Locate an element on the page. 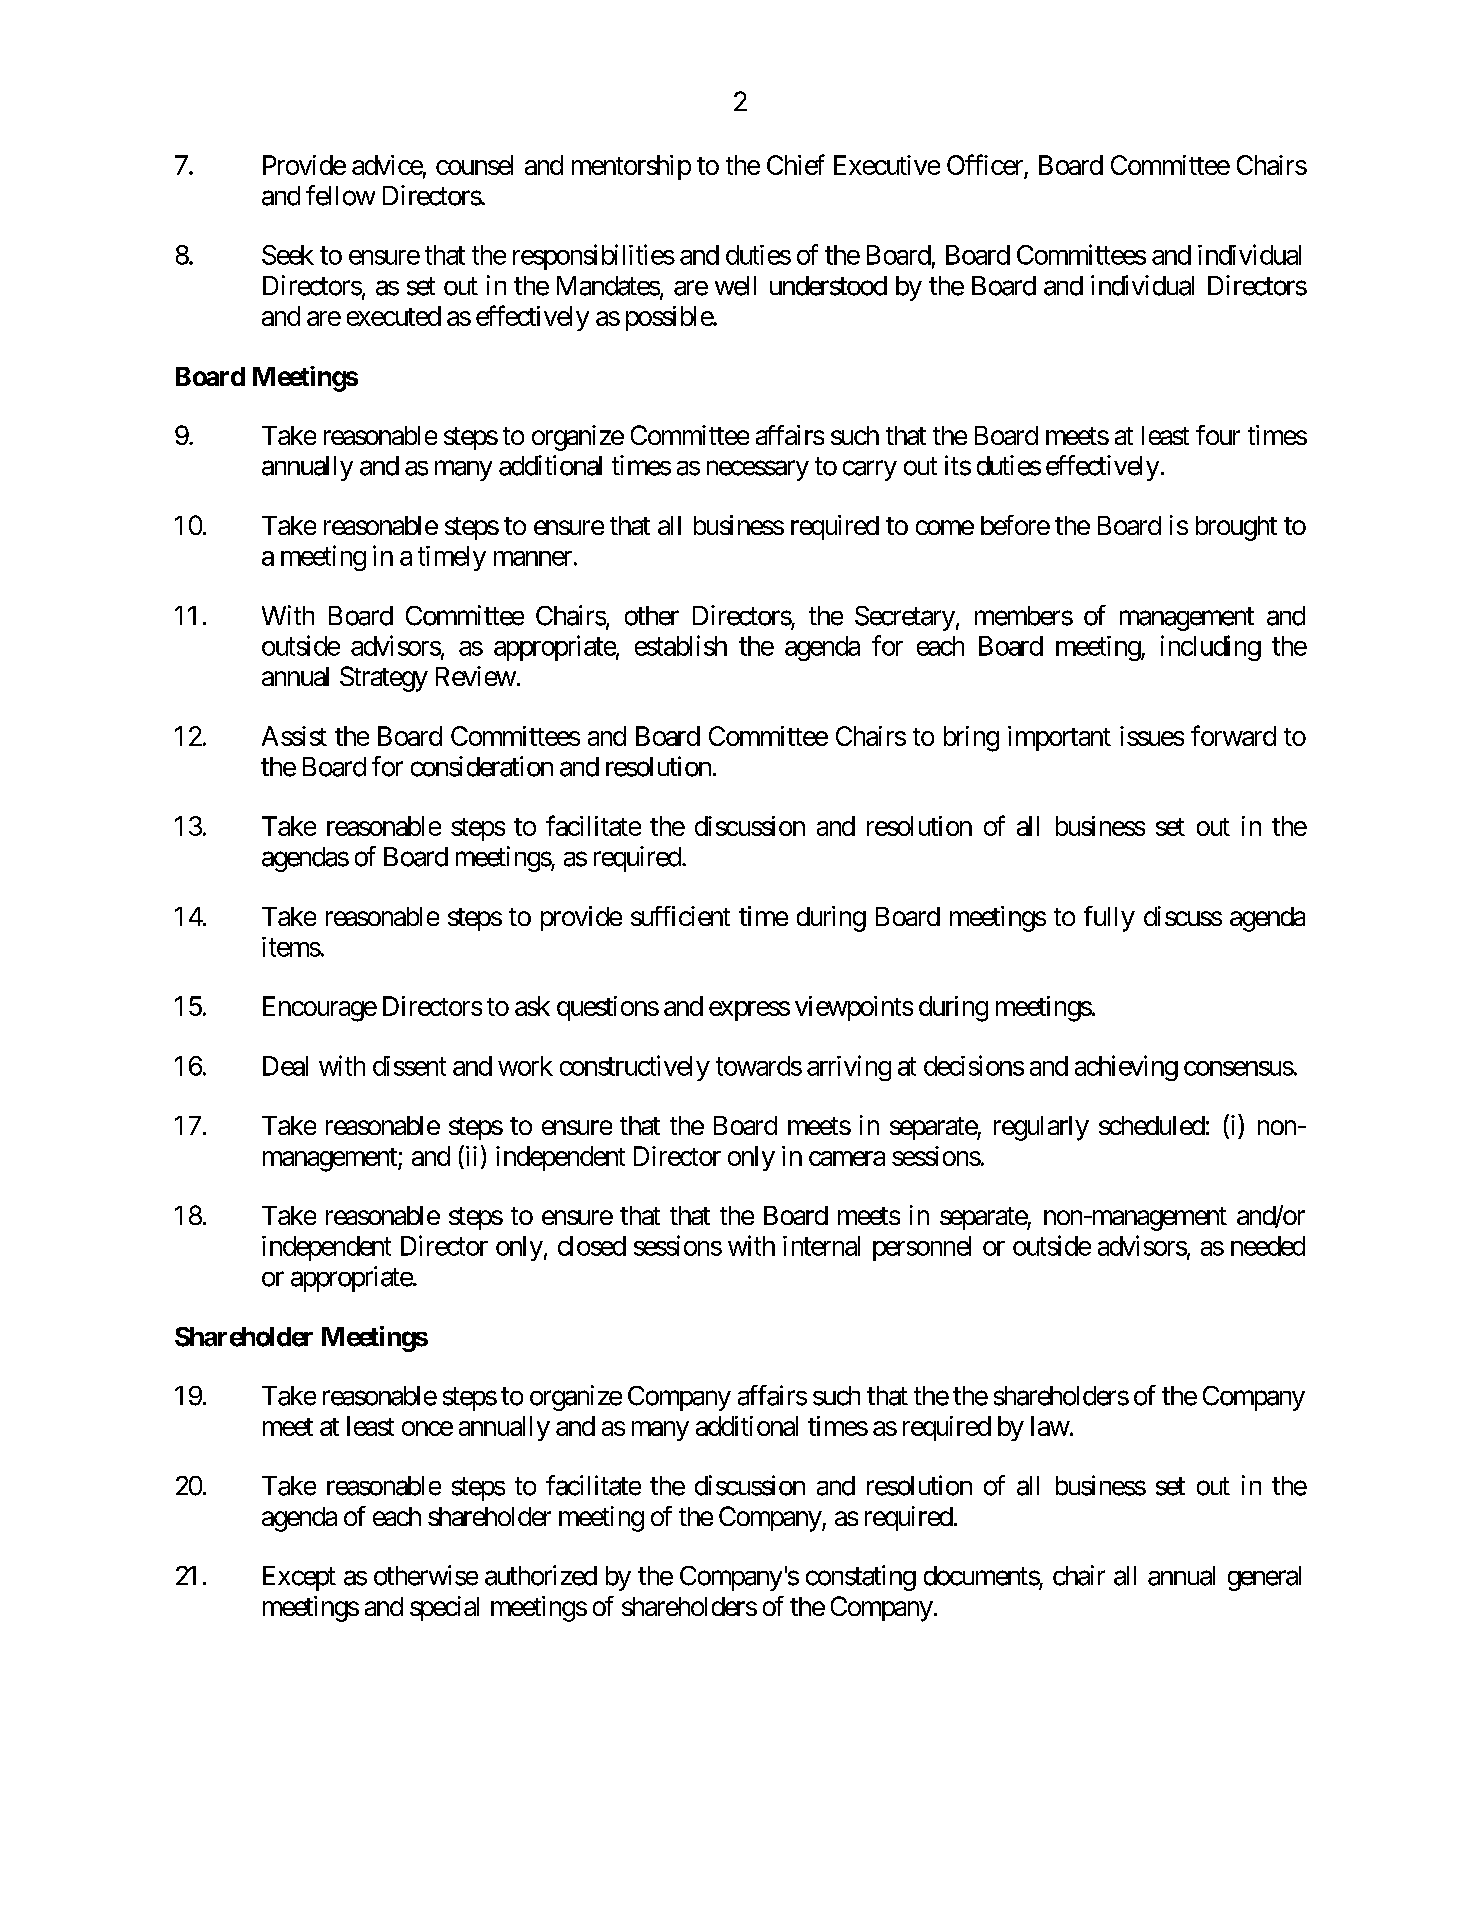  general is located at coordinates (1264, 1578).
